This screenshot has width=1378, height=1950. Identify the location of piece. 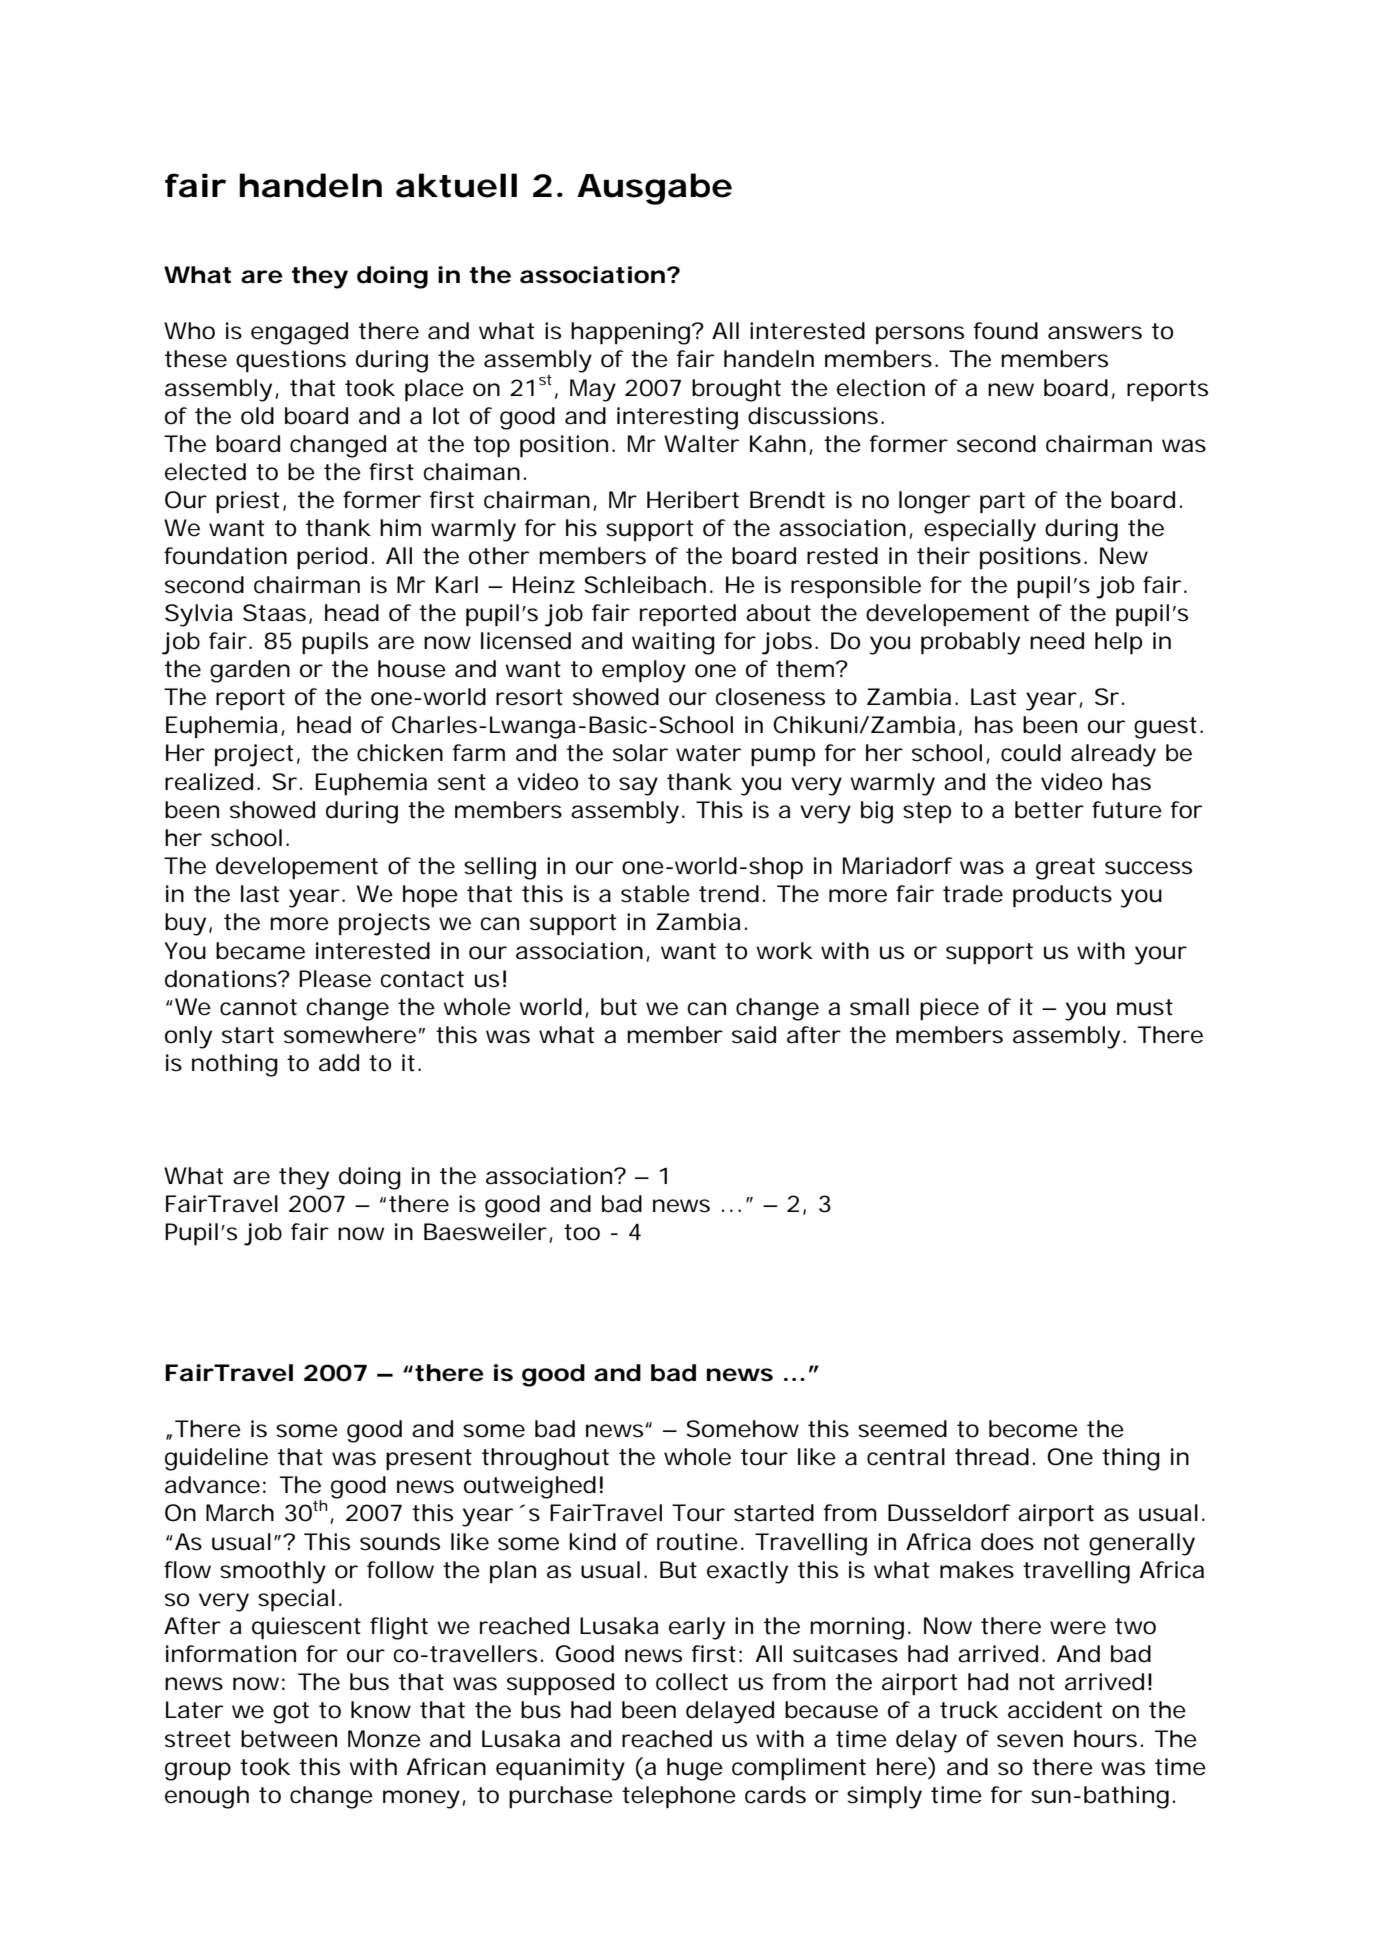
(949, 1009).
